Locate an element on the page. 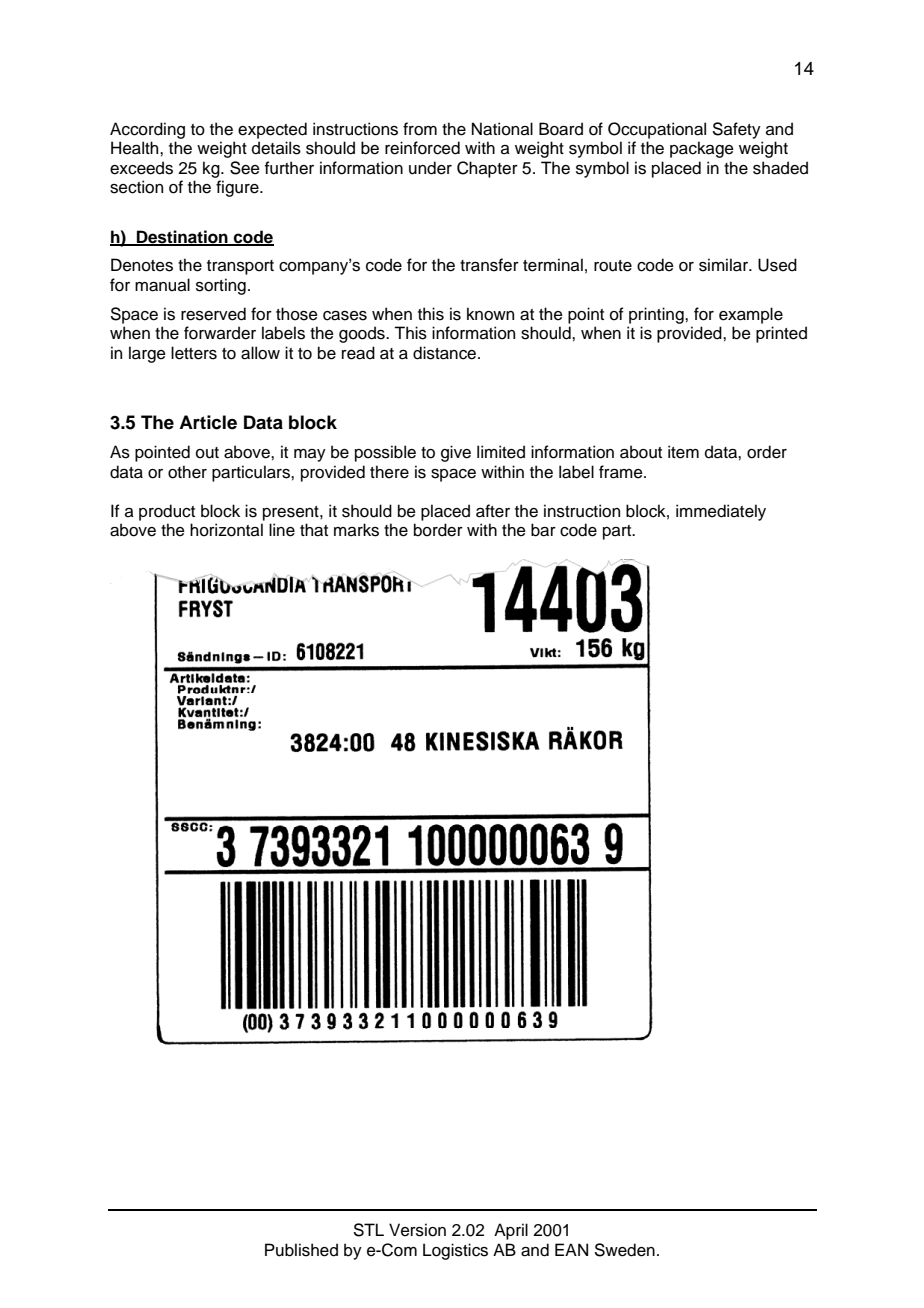 The width and height of the document is (924, 1308). package is located at coordinates (702, 149).
